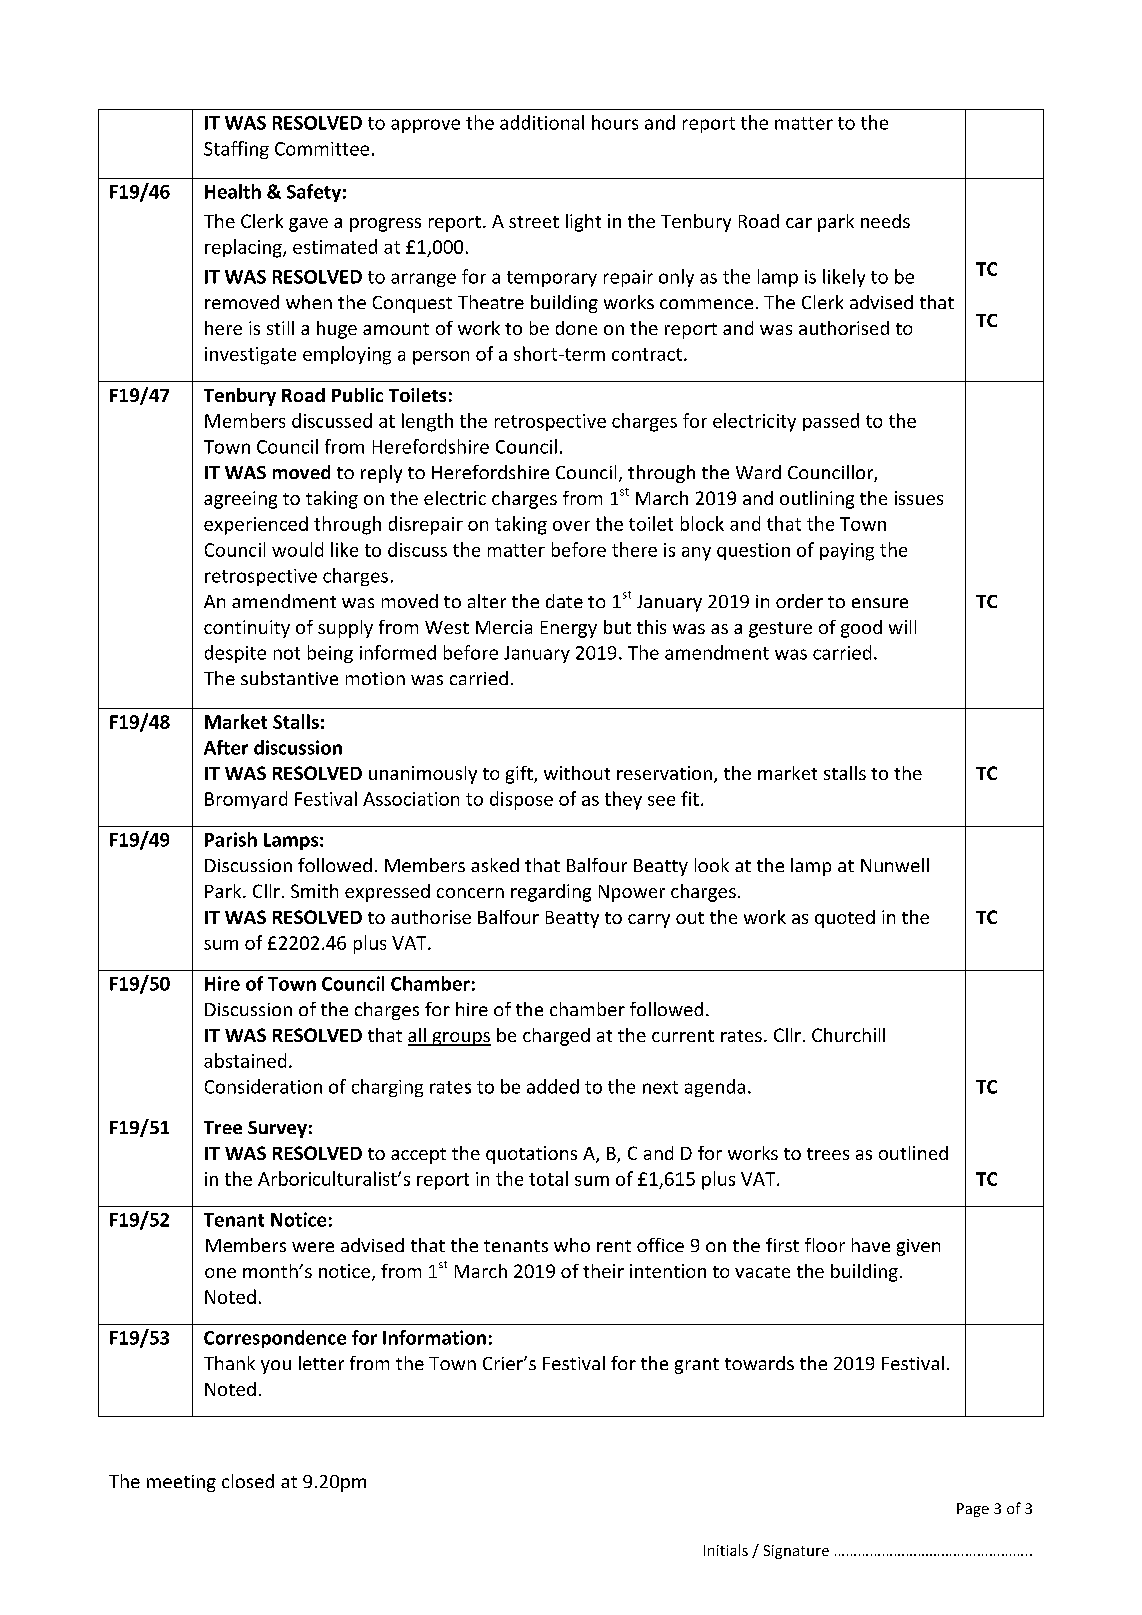 This screenshot has height=1615, width=1142. I want to click on Staffing, so click(236, 150).
